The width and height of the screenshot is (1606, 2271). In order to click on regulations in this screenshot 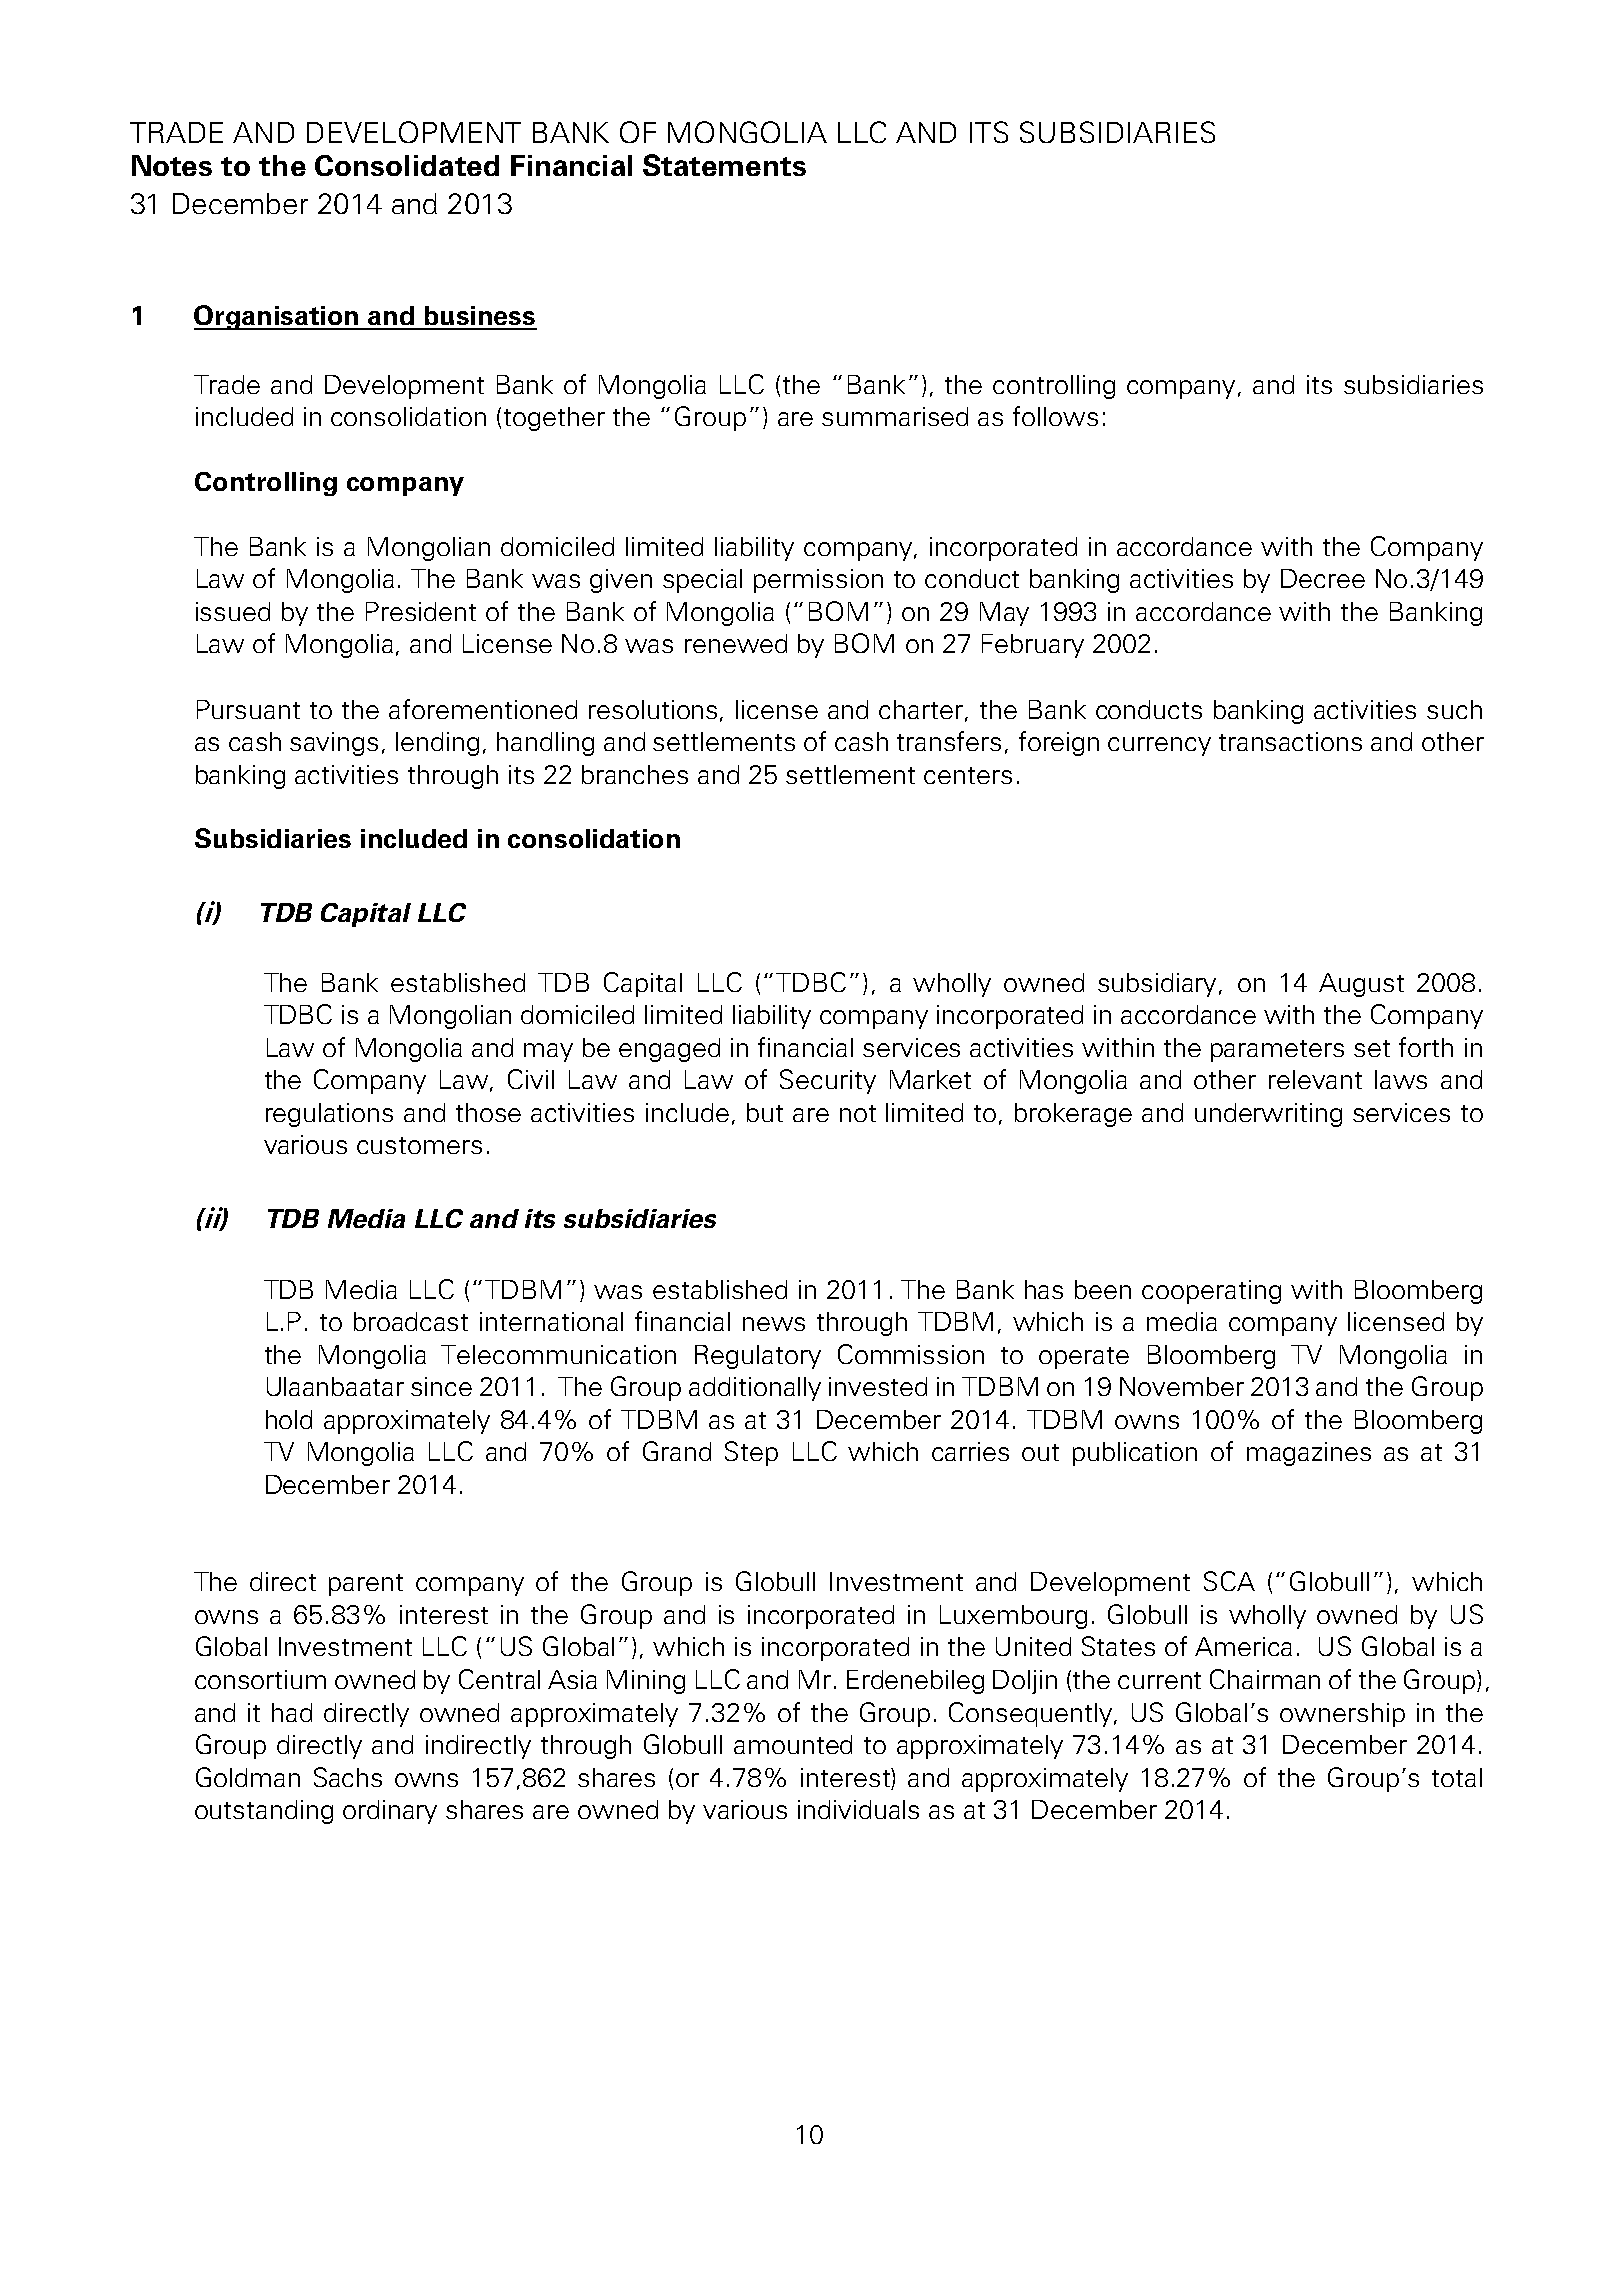, I will do `click(329, 1115)`.
